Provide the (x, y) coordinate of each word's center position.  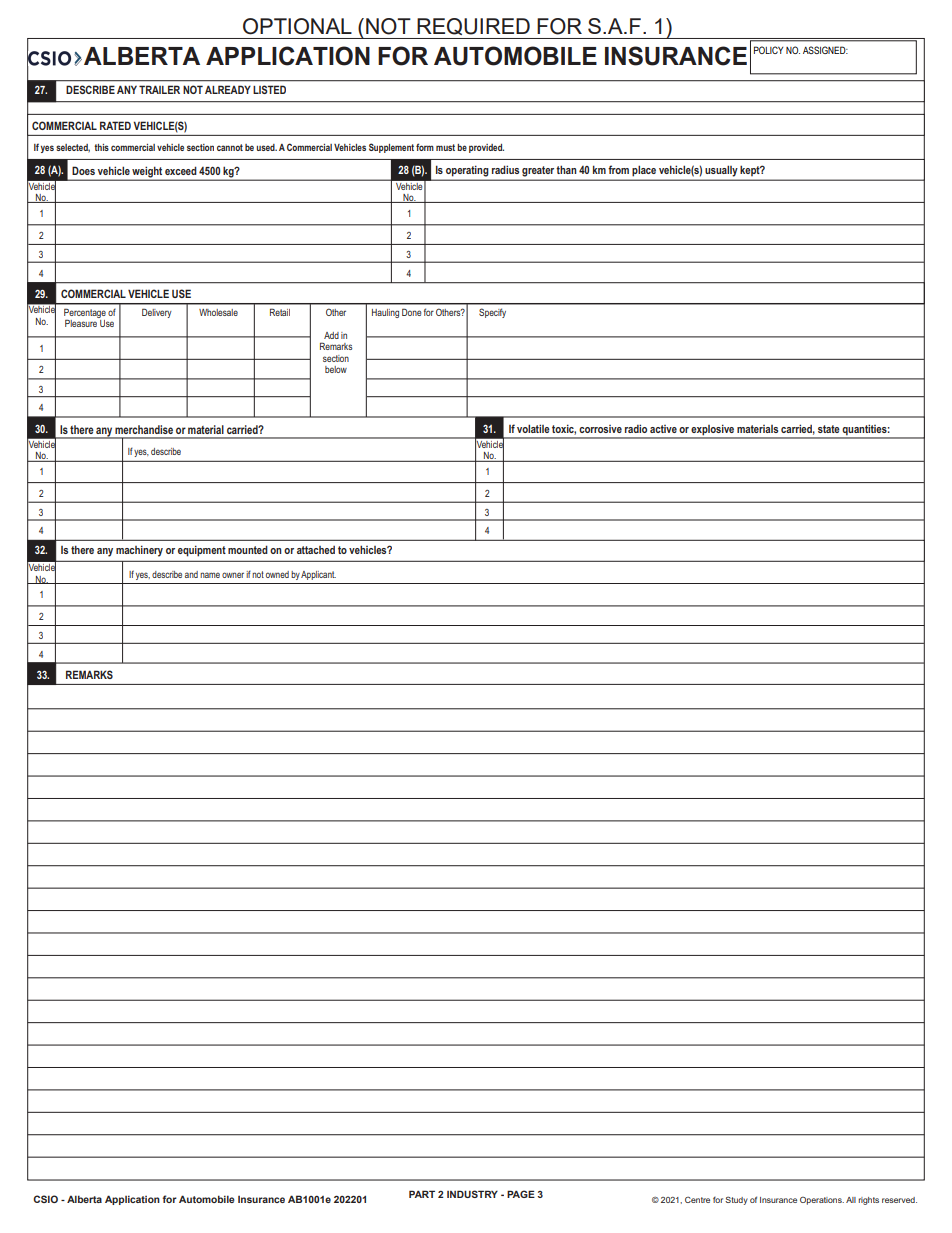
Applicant (318, 575)
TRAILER (159, 89)
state (829, 429)
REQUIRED (473, 26)
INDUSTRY (472, 1194)
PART (422, 1194)
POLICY (768, 50)
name (210, 575)
